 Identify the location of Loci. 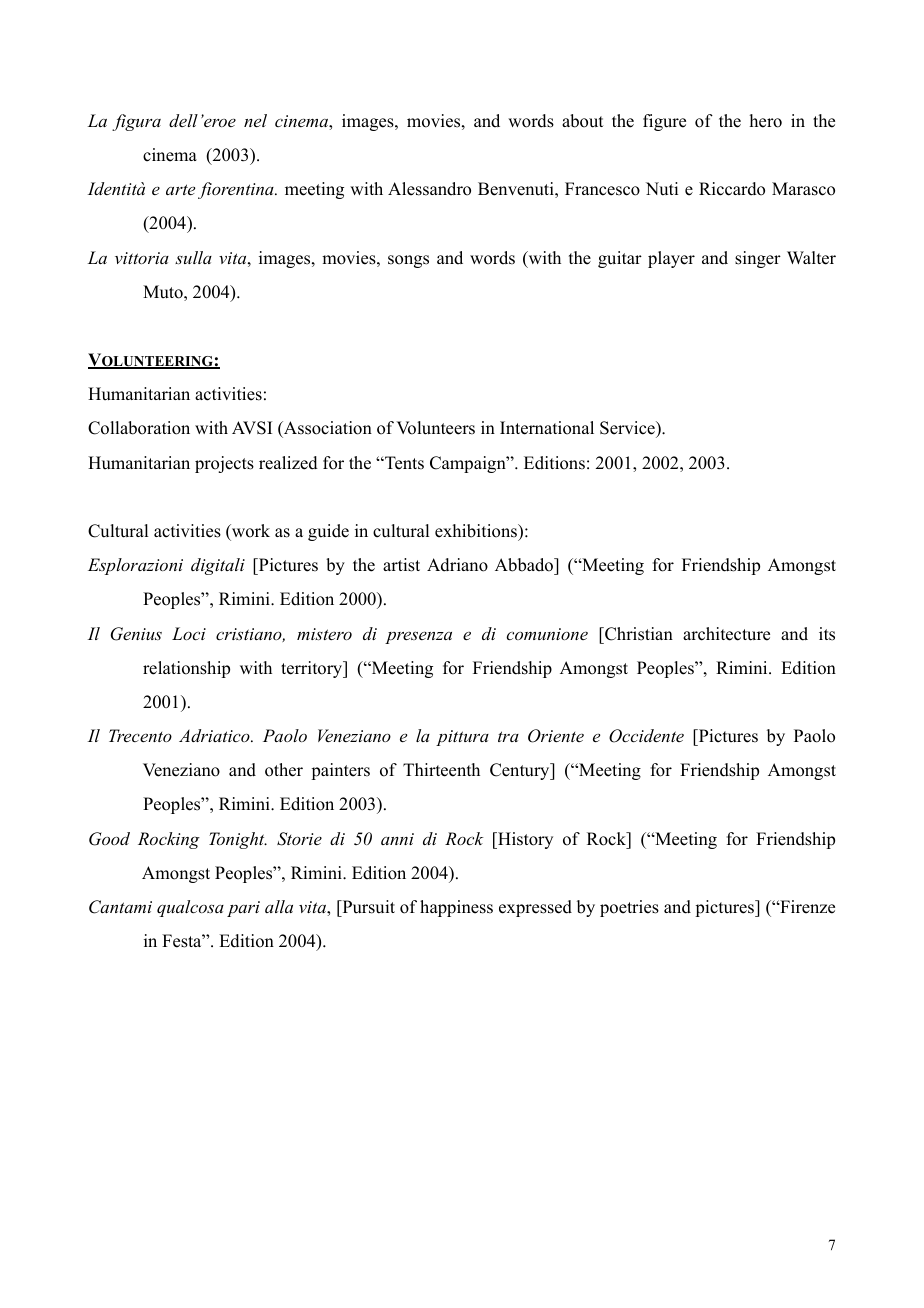
(189, 633).
